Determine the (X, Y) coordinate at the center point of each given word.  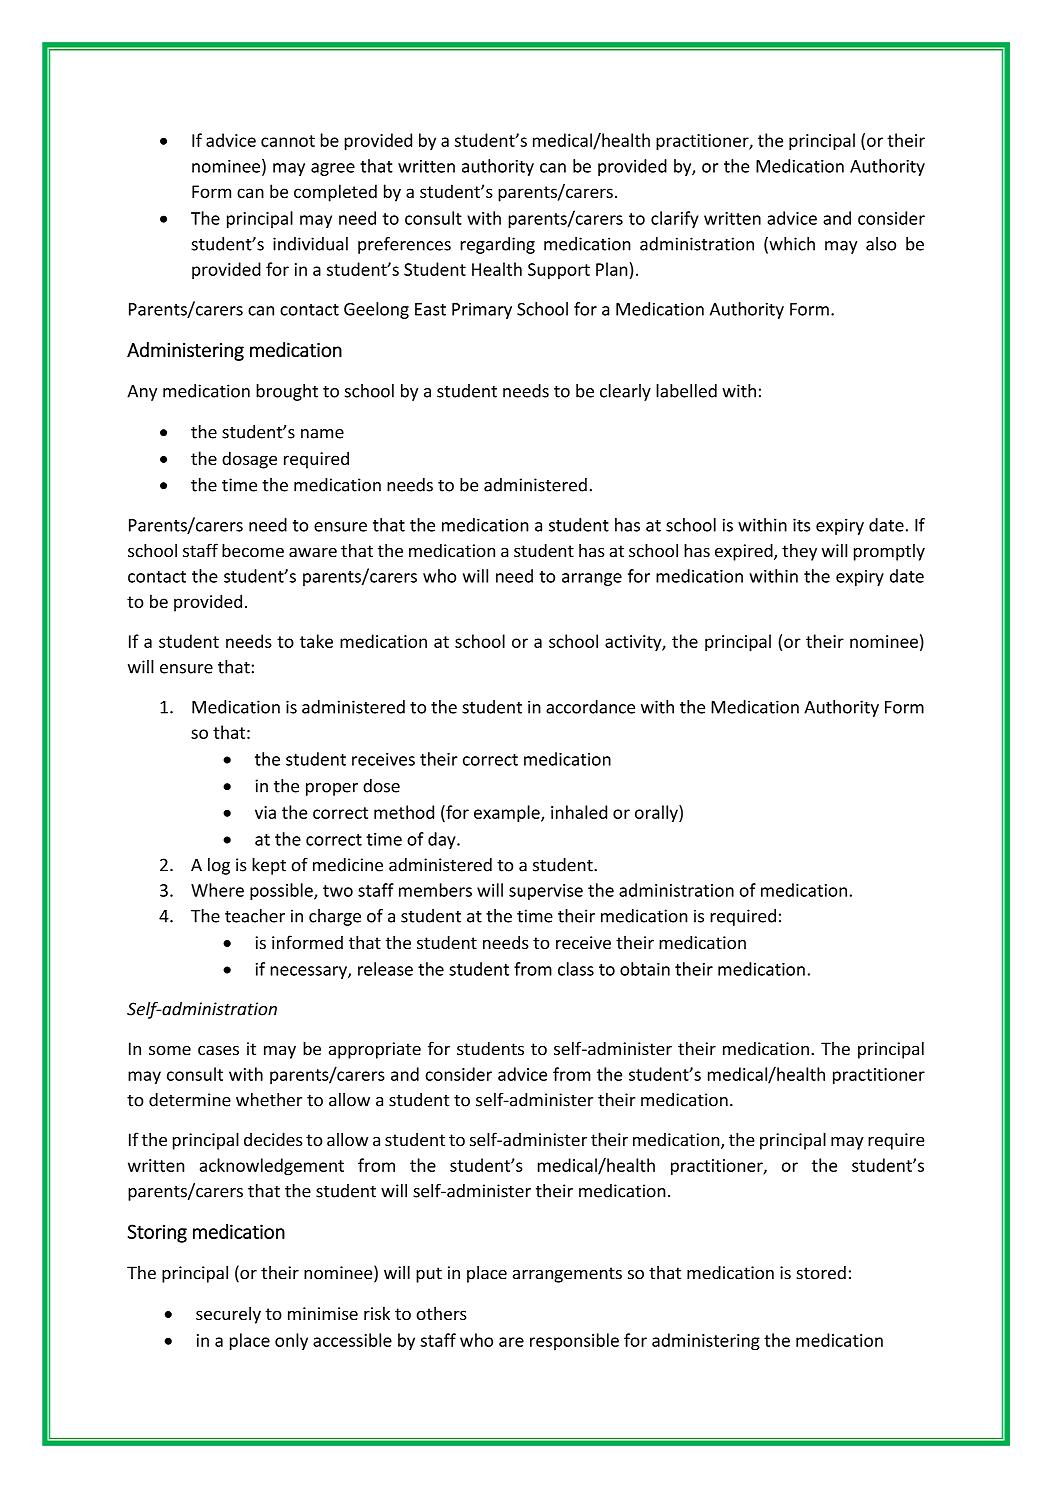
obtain (645, 969)
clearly (625, 392)
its (801, 525)
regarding (497, 245)
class (576, 969)
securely (228, 1315)
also (881, 244)
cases (218, 1050)
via (265, 812)
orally (657, 814)
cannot (288, 141)
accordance (590, 707)
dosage (249, 460)
